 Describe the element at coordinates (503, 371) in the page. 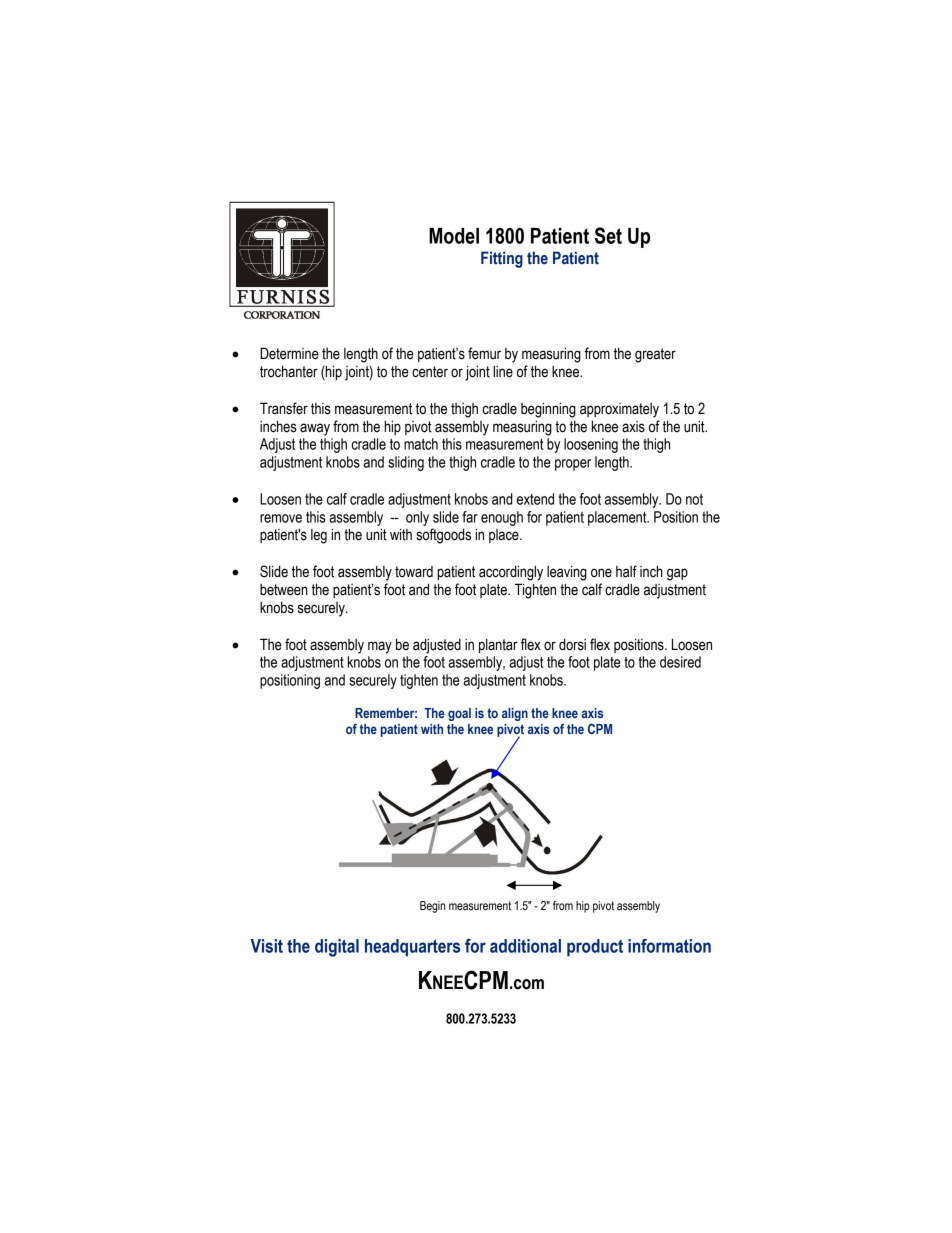

I see `line` at that location.
